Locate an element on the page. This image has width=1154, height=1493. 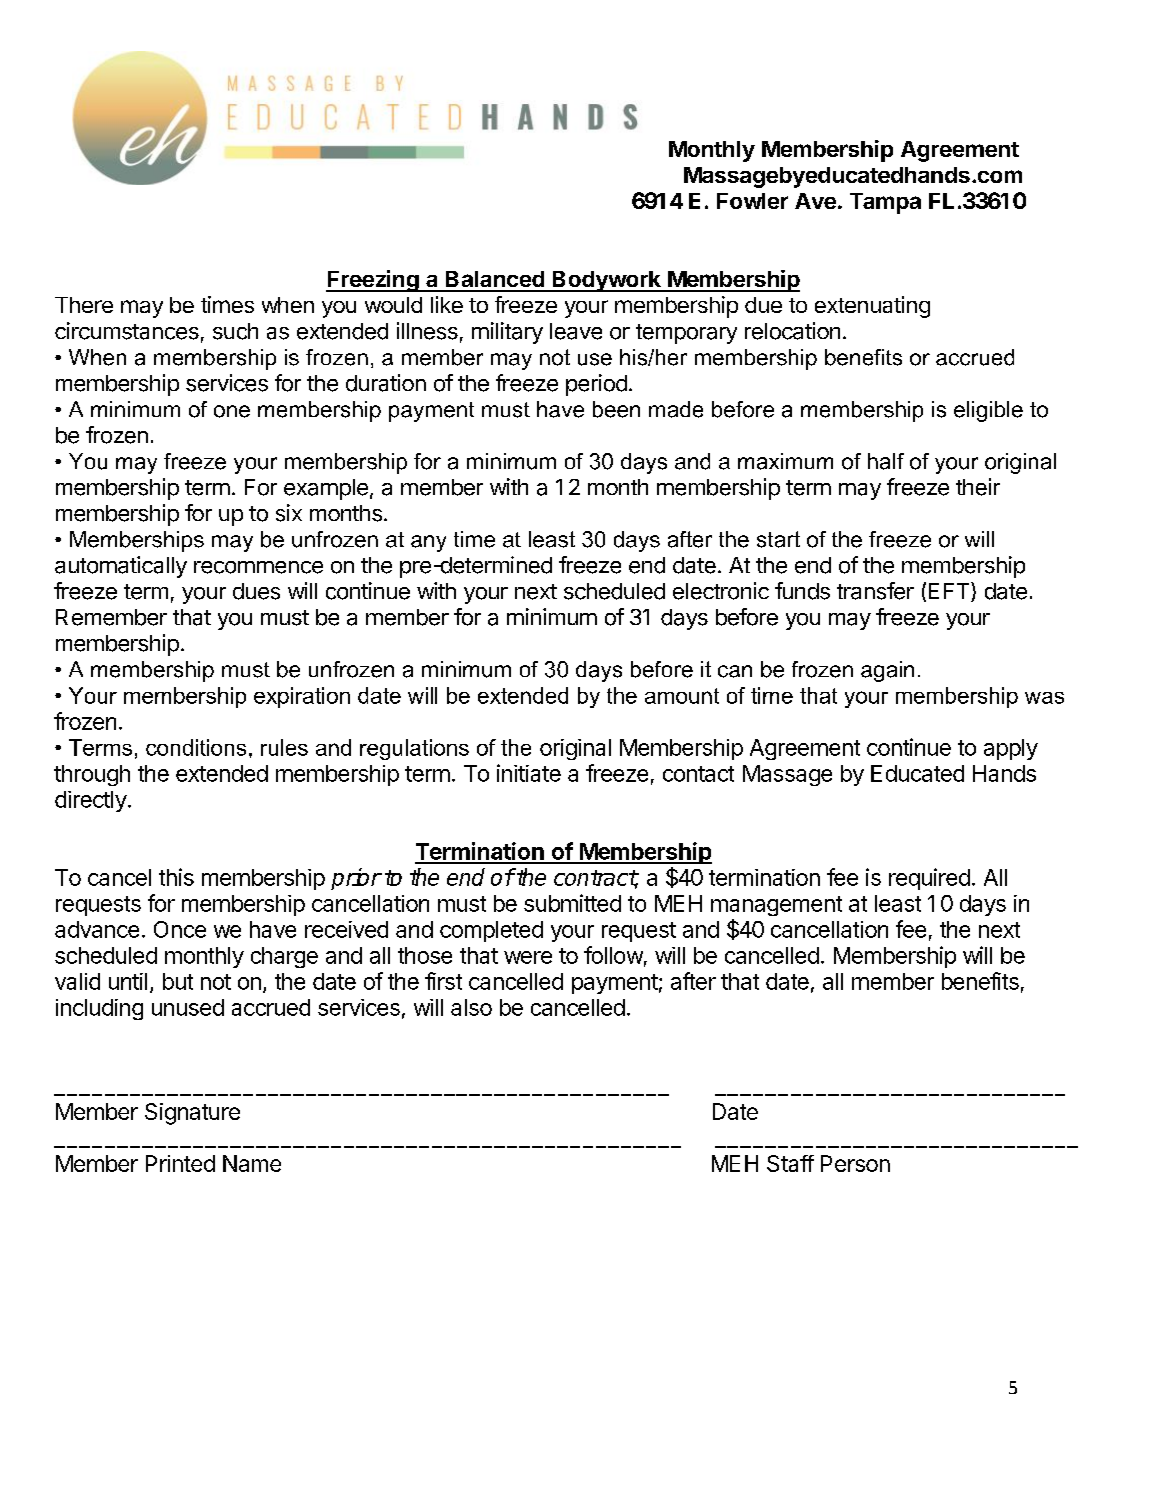
half is located at coordinates (886, 461).
